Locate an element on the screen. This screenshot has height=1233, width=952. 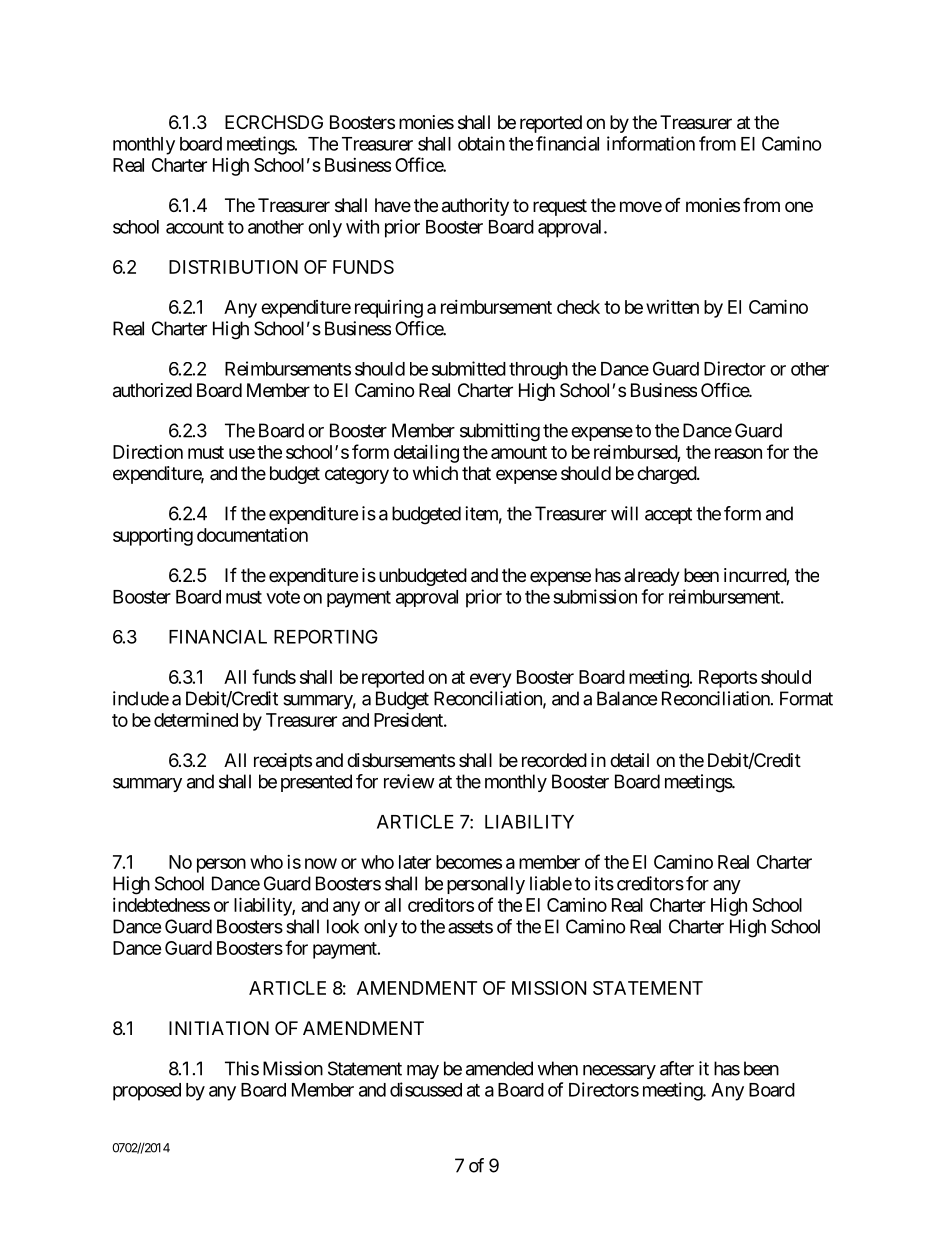
obtain is located at coordinates (481, 143).
